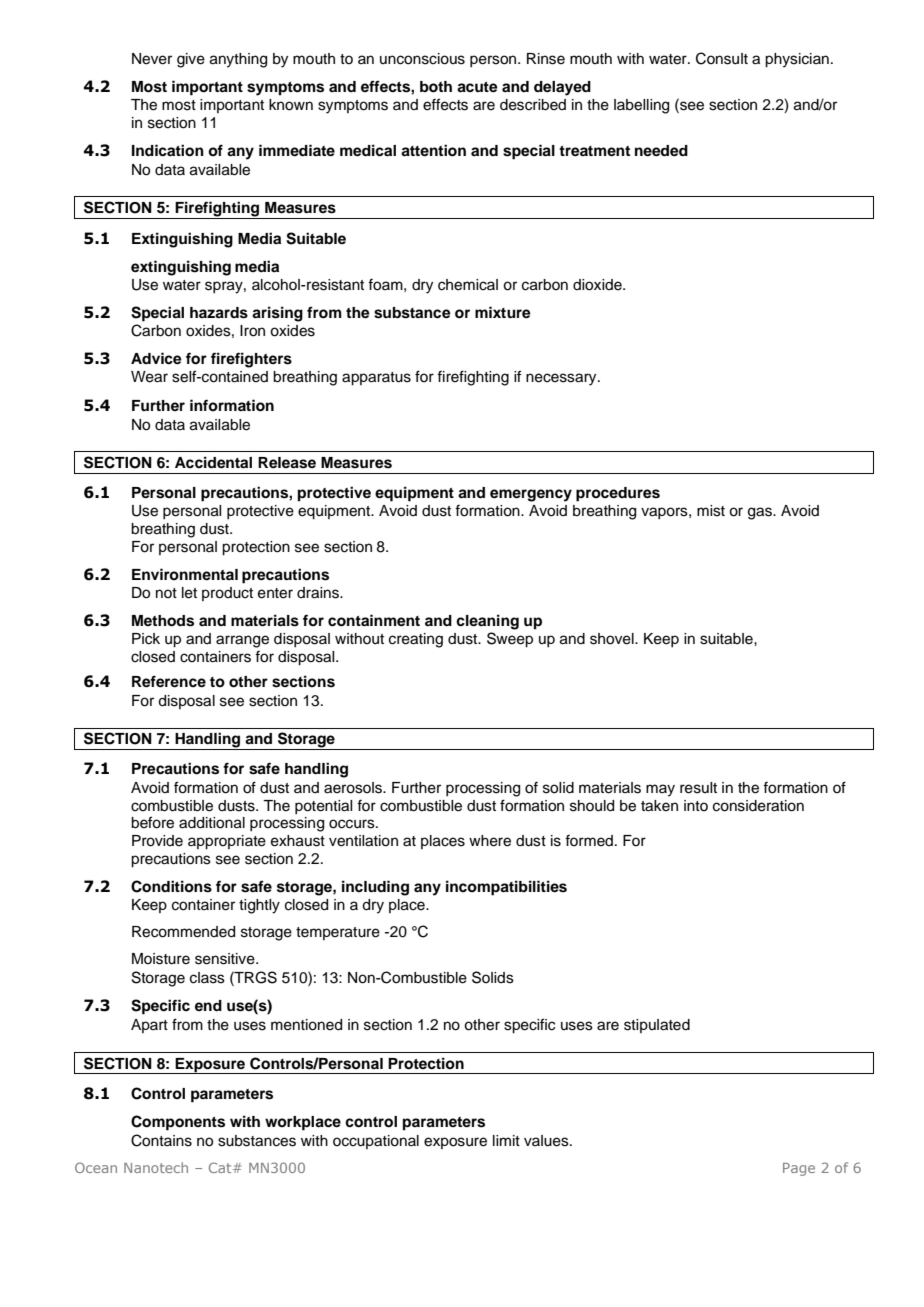 Image resolution: width=924 pixels, height=1307 pixels. What do you see at coordinates (722, 58) in the screenshot?
I see `Consult` at bounding box center [722, 58].
